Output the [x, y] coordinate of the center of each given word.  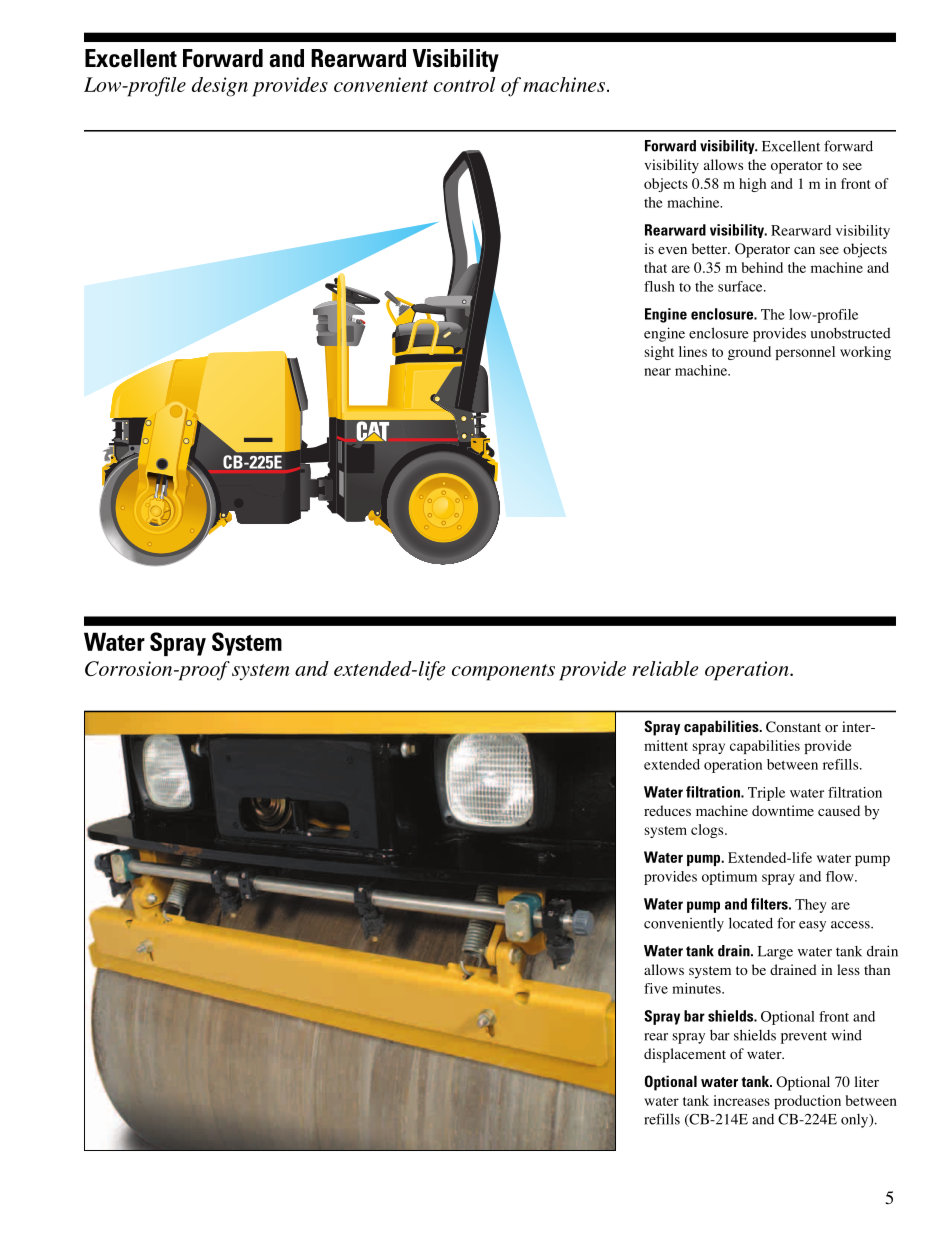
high [752, 185]
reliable [665, 668]
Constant [793, 727]
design [220, 87]
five [656, 988]
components [503, 672]
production [807, 1102]
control [465, 84]
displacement [685, 1055]
